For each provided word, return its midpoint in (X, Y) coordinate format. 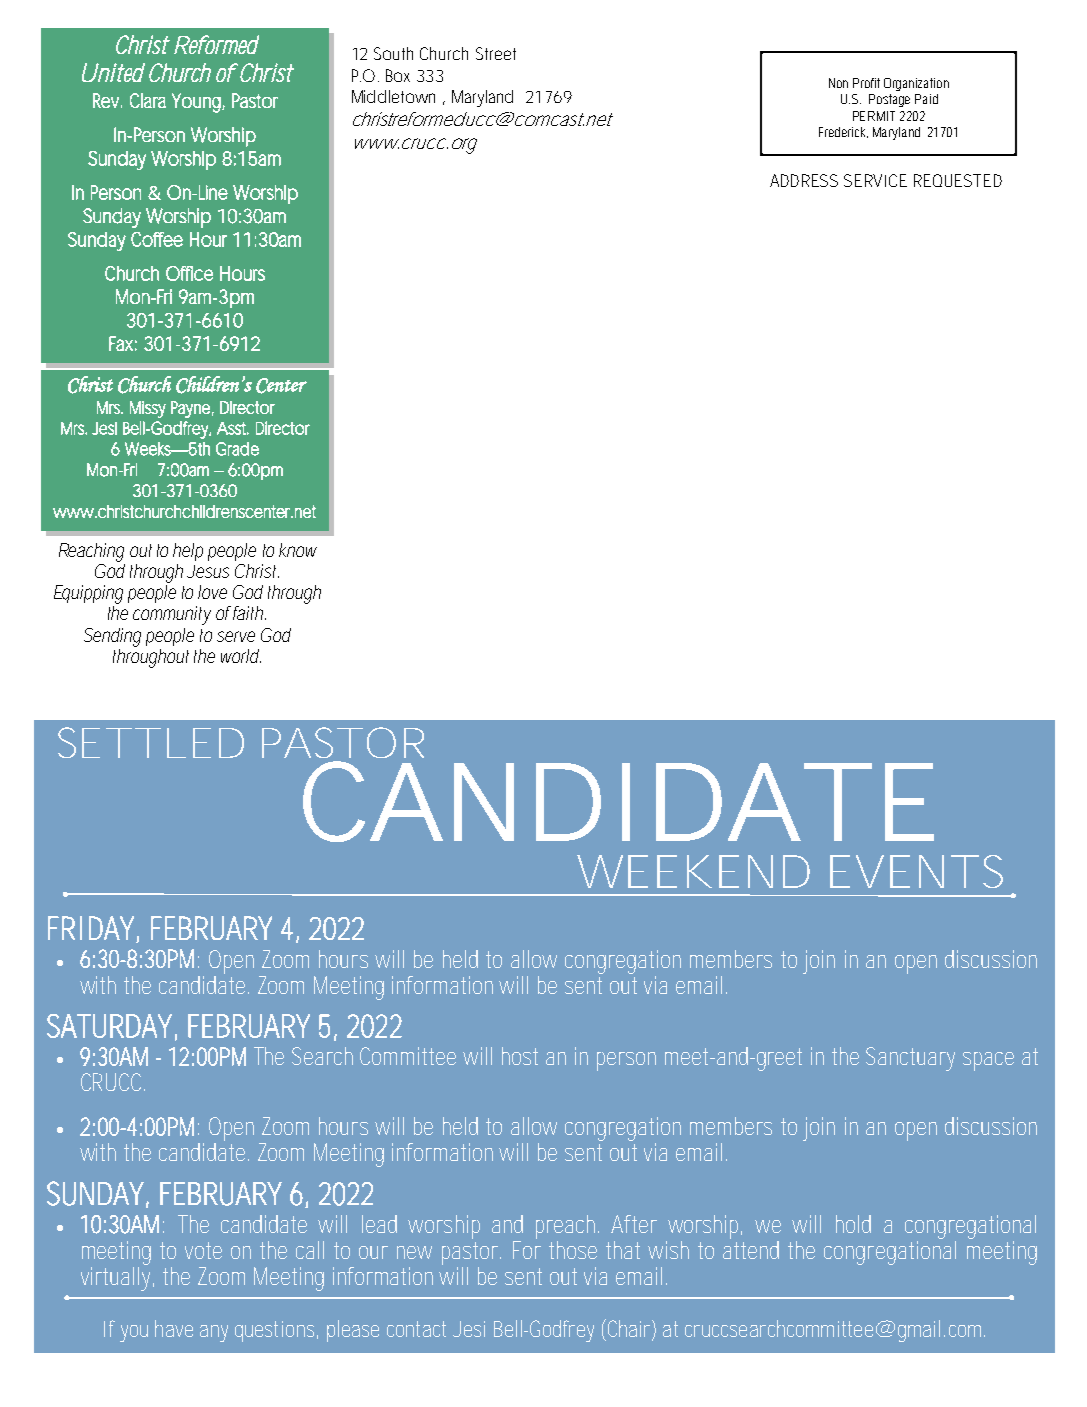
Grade (237, 449)
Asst (233, 428)
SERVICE (875, 180)
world (240, 656)
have (174, 1328)
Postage (889, 100)
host (520, 1056)
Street (496, 53)
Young (197, 103)
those (573, 1250)
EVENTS (916, 871)
